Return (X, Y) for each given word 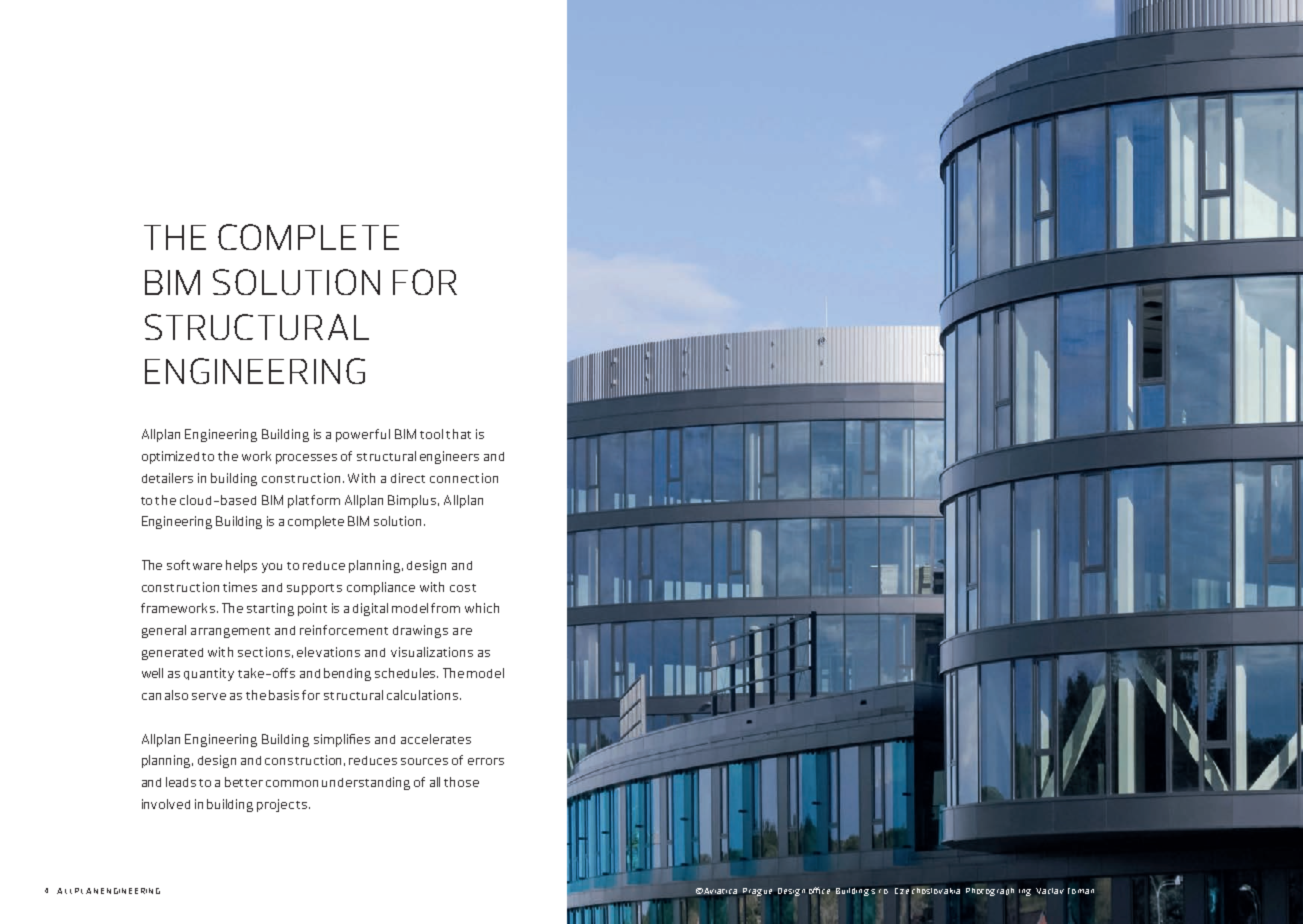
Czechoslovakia (927, 891)
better (244, 782)
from (445, 608)
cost (463, 588)
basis (284, 695)
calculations (424, 695)
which (482, 608)
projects (282, 805)
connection (464, 478)
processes (306, 459)
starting (270, 609)
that (458, 434)
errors (486, 761)
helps (241, 566)
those (461, 782)
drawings (420, 631)
